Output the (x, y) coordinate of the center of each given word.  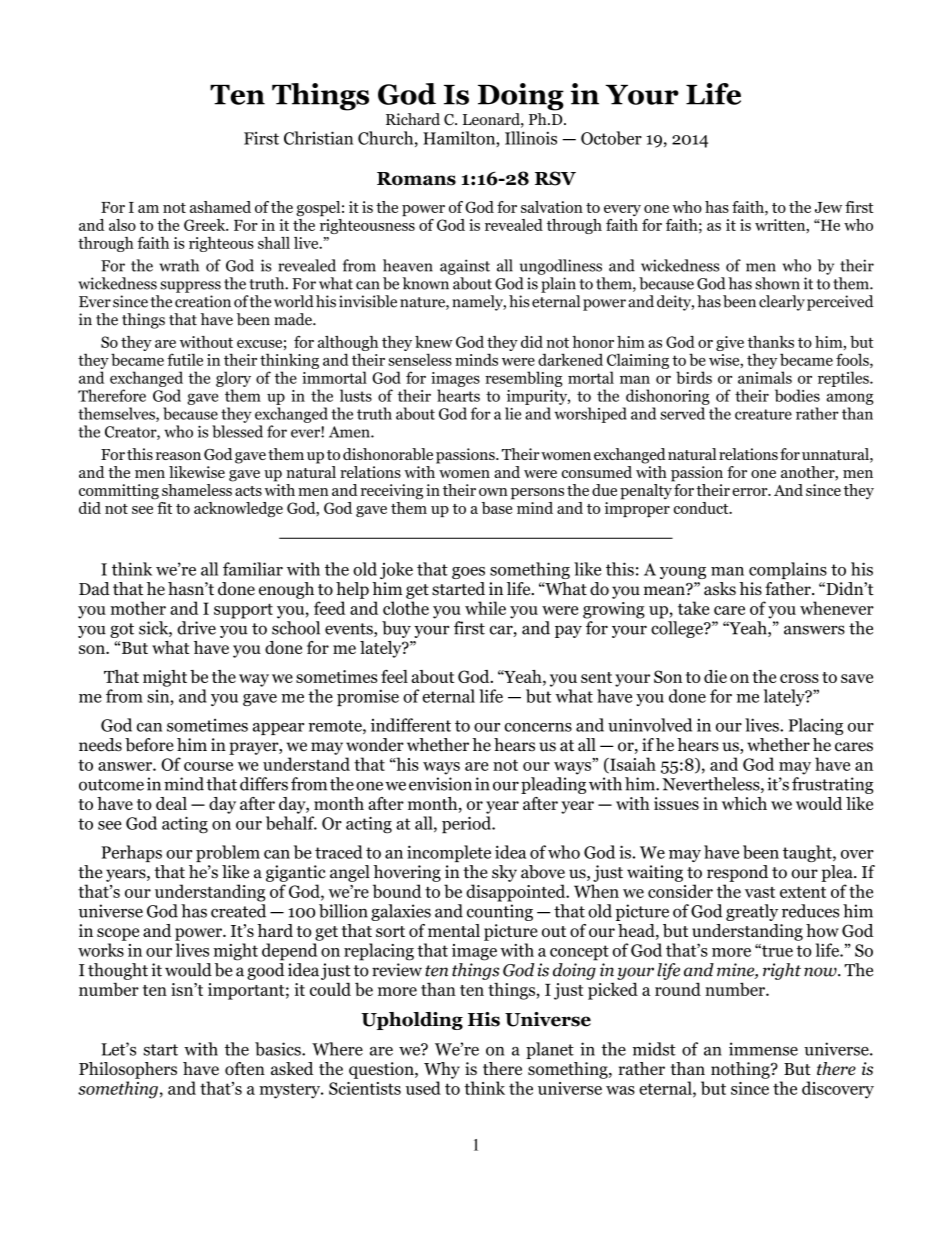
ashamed (220, 207)
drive (196, 628)
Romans (416, 179)
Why (442, 1070)
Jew (828, 207)
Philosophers (128, 1070)
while (485, 608)
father (789, 589)
